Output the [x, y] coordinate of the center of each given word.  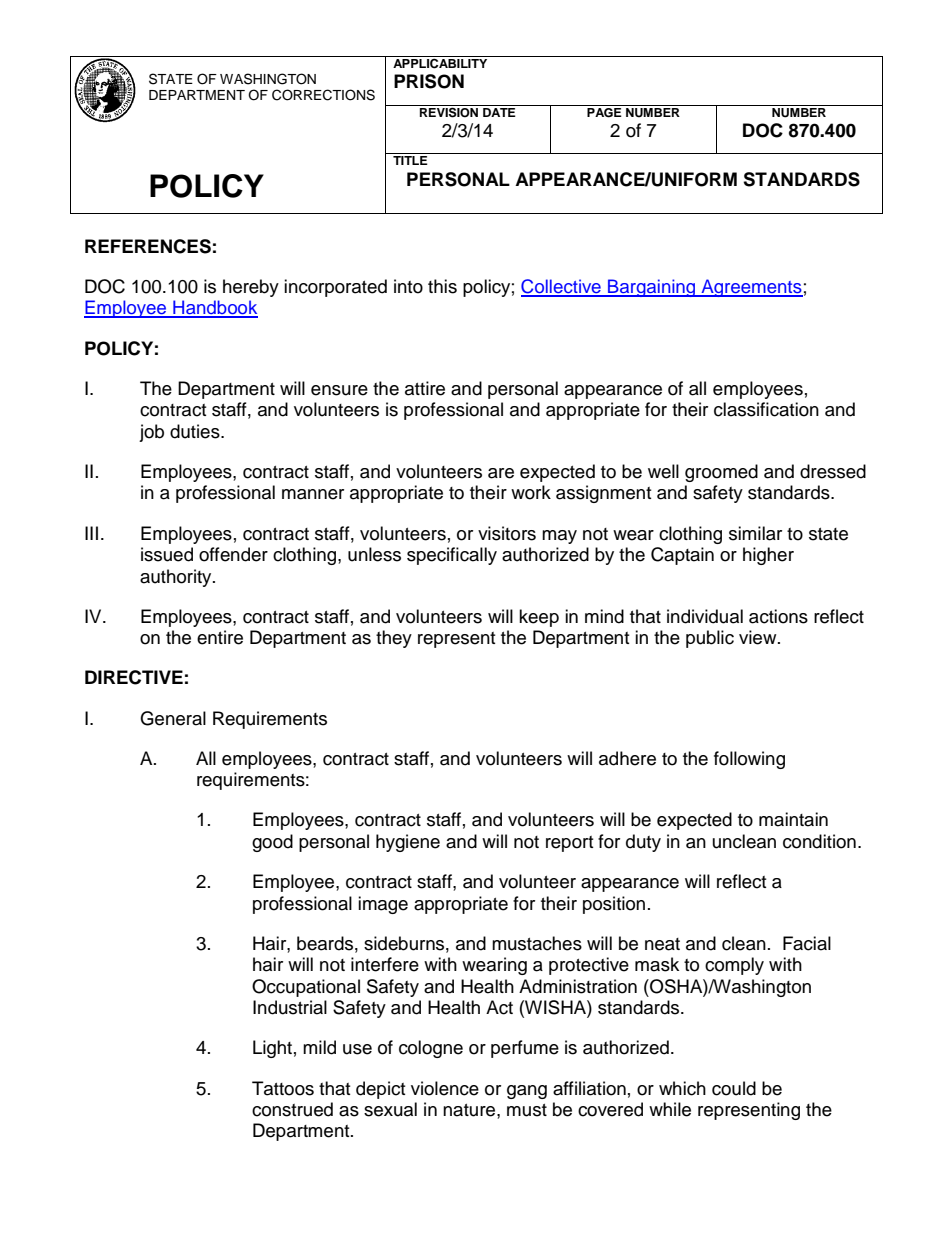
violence [445, 1088]
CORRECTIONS [323, 95]
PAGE [604, 113]
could [734, 1088]
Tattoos [283, 1088]
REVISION [449, 111]
